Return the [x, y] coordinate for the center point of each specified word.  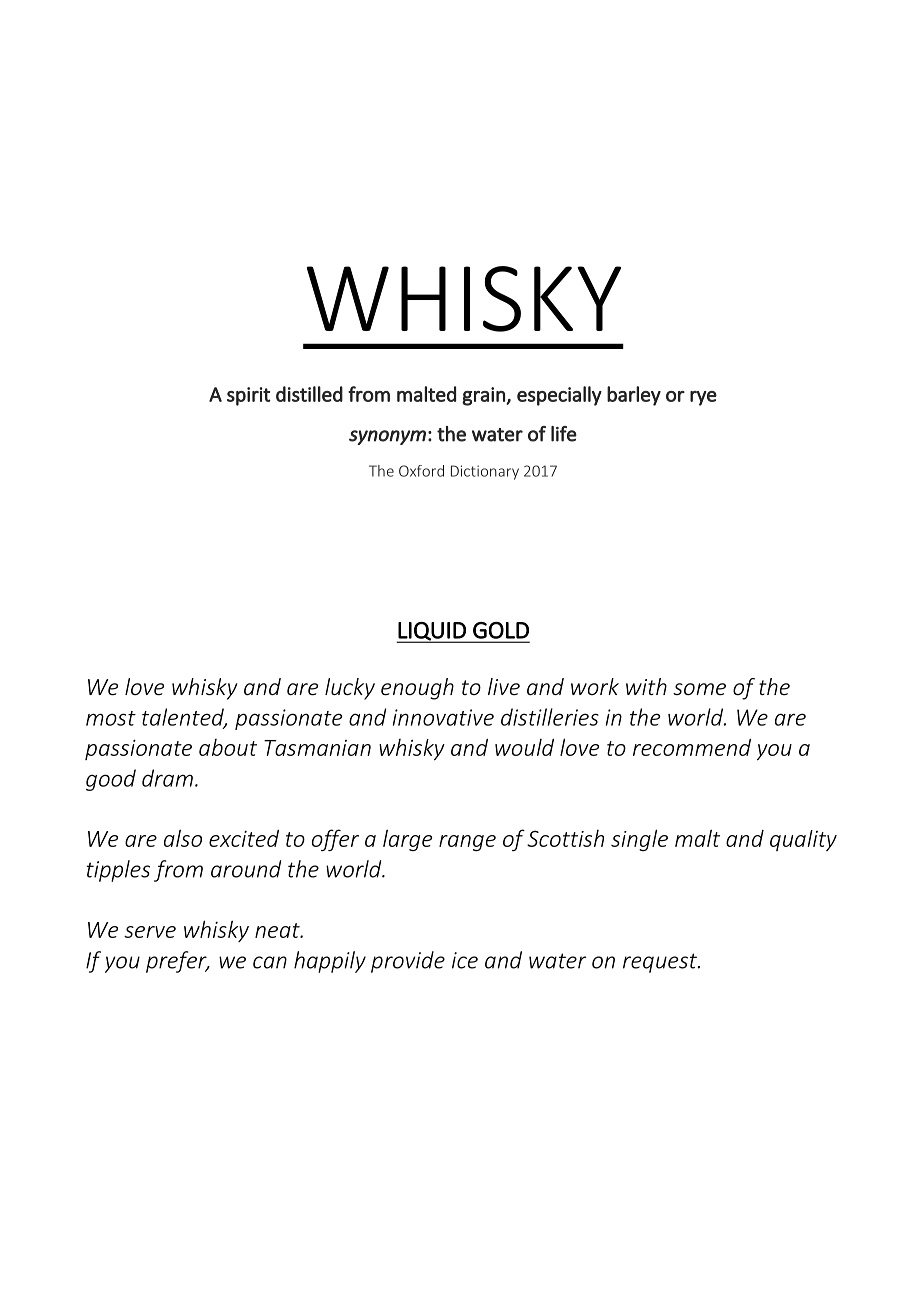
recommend [692, 747]
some [699, 689]
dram [167, 778]
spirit [249, 396]
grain [484, 396]
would [524, 747]
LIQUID [432, 632]
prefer [177, 962]
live [504, 686]
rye [703, 398]
